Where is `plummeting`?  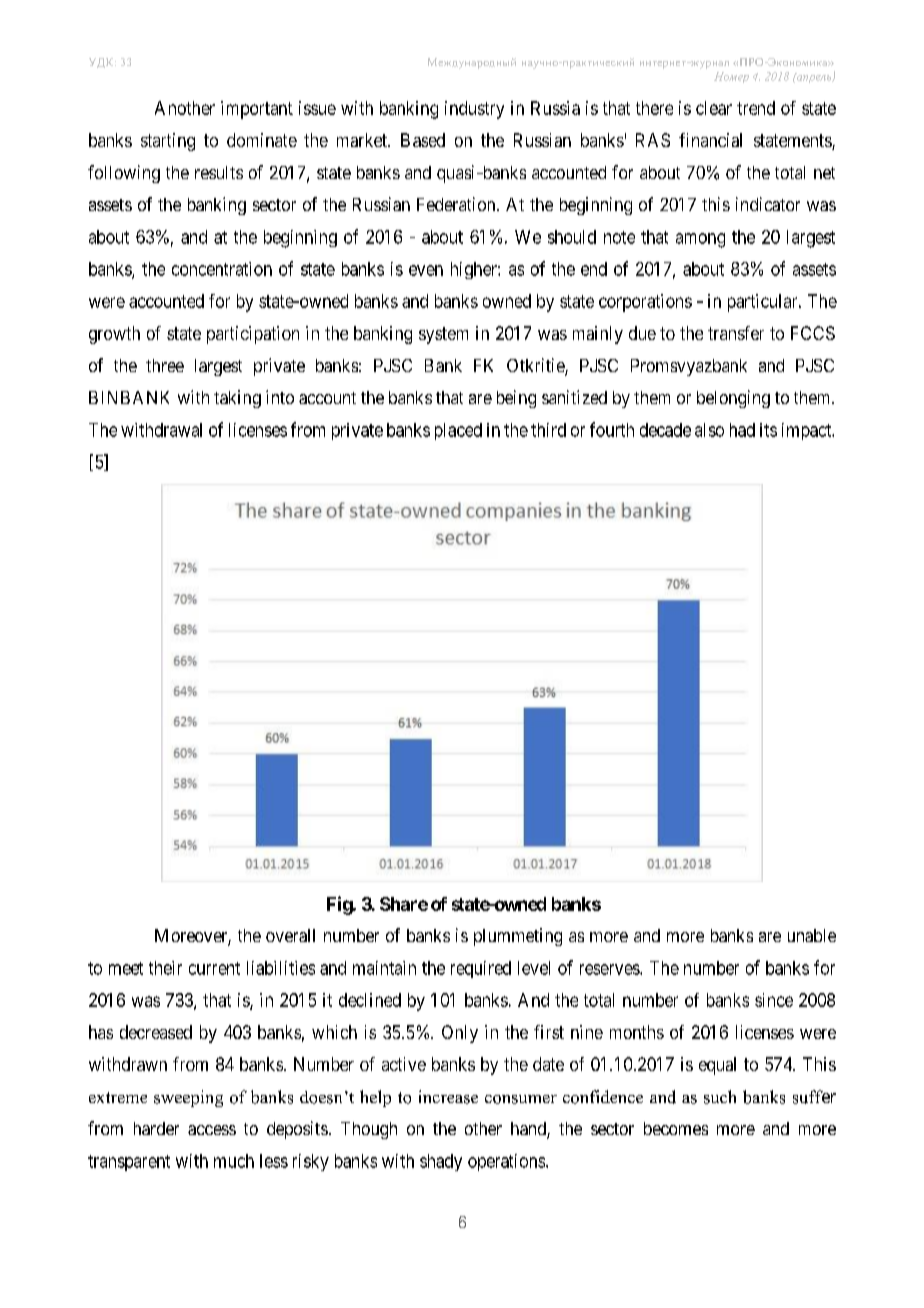
plummeting is located at coordinates (518, 937).
